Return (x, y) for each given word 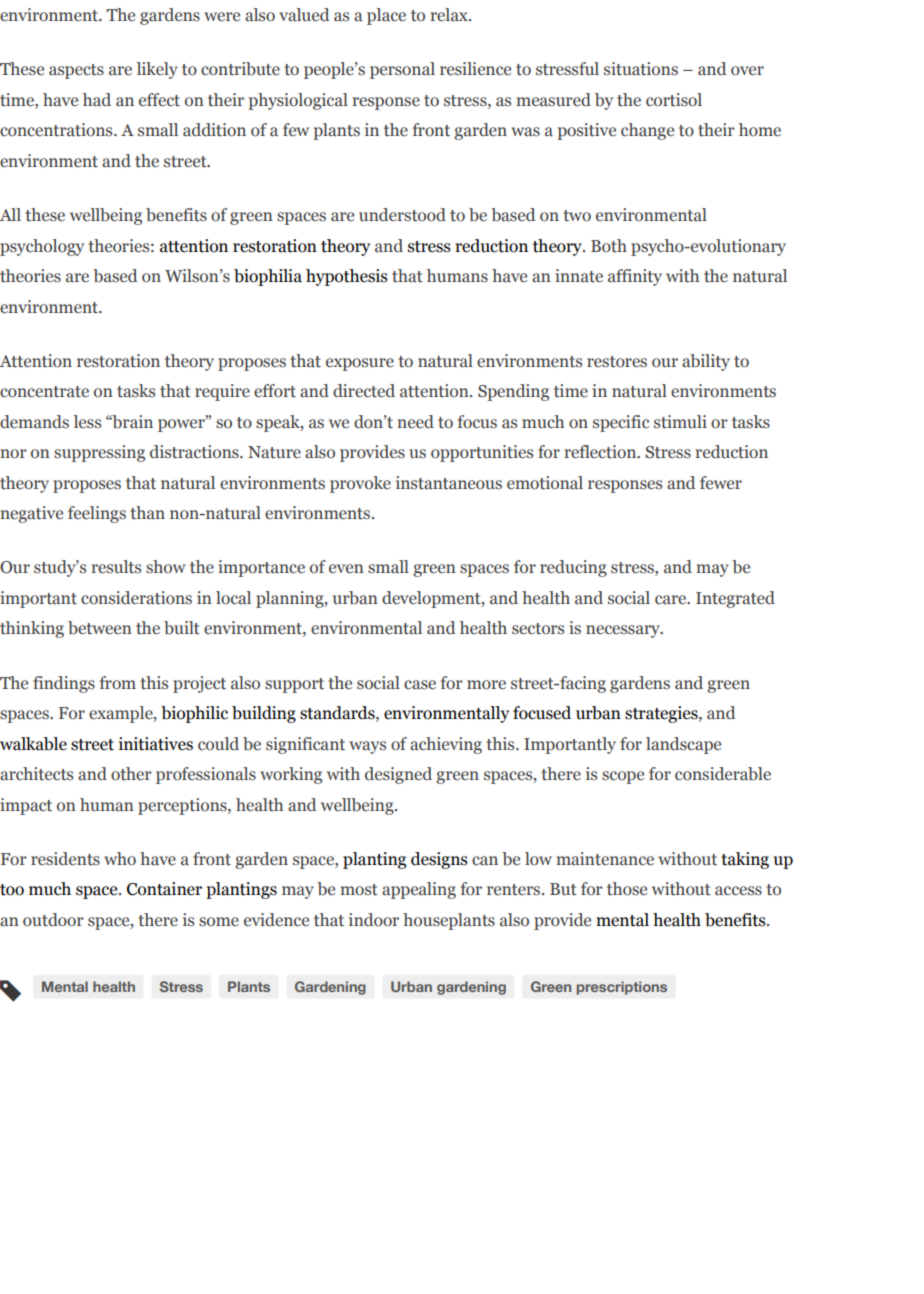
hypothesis (347, 277)
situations (641, 69)
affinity (635, 277)
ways (367, 747)
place (386, 16)
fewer (721, 483)
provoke (360, 484)
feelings (97, 514)
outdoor (53, 920)
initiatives (156, 744)
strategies (662, 714)
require (222, 392)
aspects (76, 71)
